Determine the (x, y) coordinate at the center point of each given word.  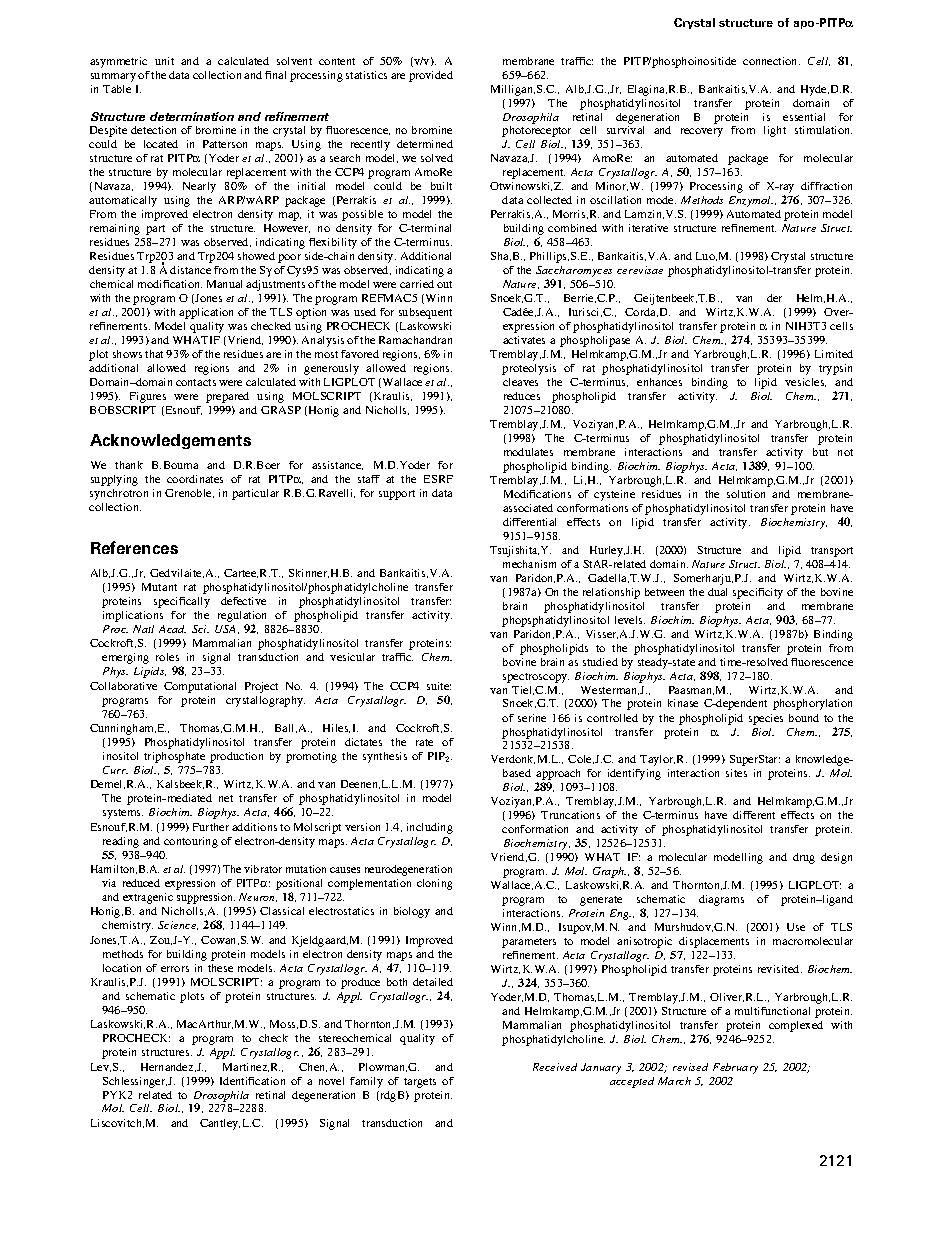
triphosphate (174, 757)
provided (431, 76)
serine (532, 718)
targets (420, 1083)
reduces (522, 396)
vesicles (805, 382)
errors (175, 969)
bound (804, 718)
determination (192, 116)
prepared (227, 397)
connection (771, 61)
